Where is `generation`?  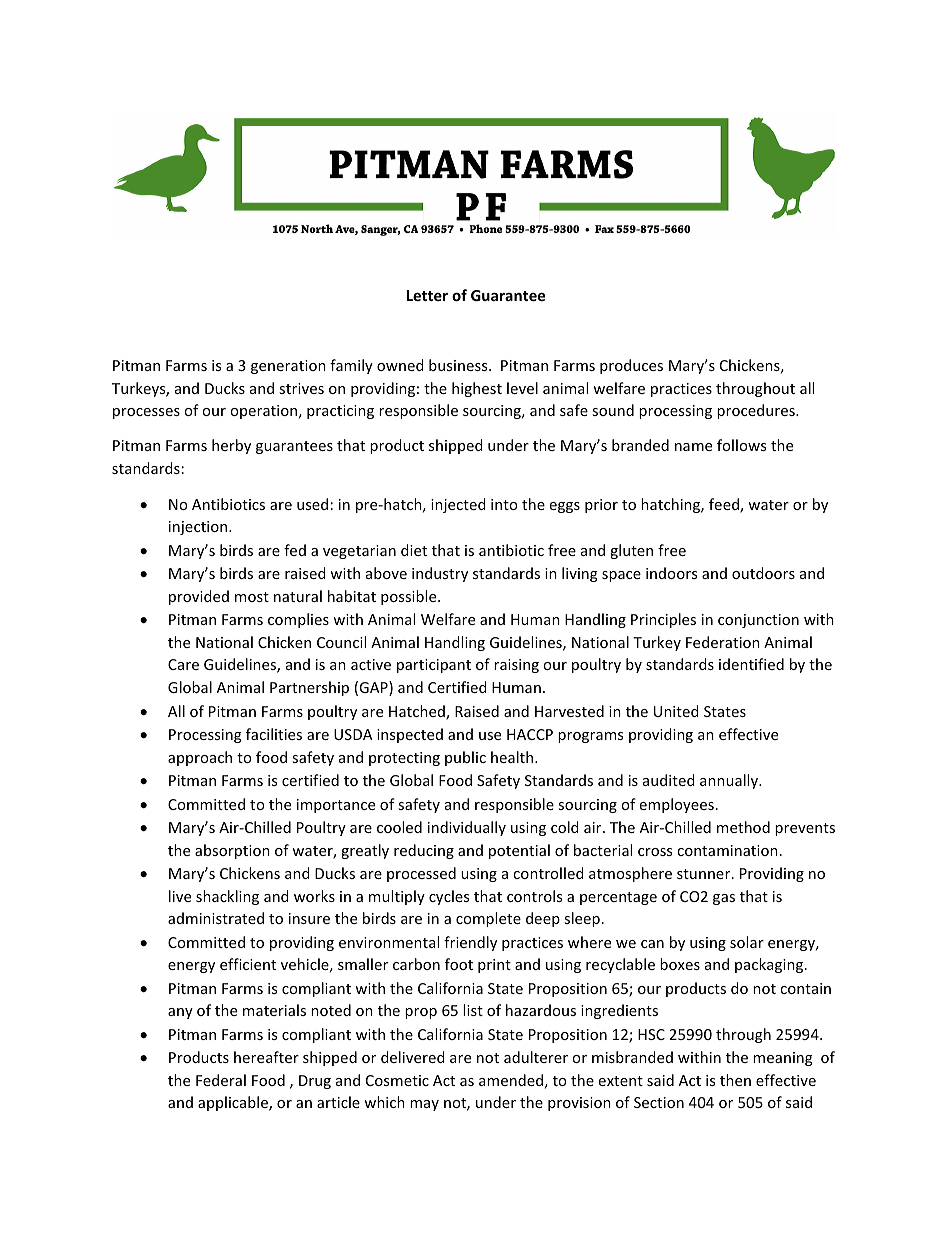 generation is located at coordinates (288, 367).
